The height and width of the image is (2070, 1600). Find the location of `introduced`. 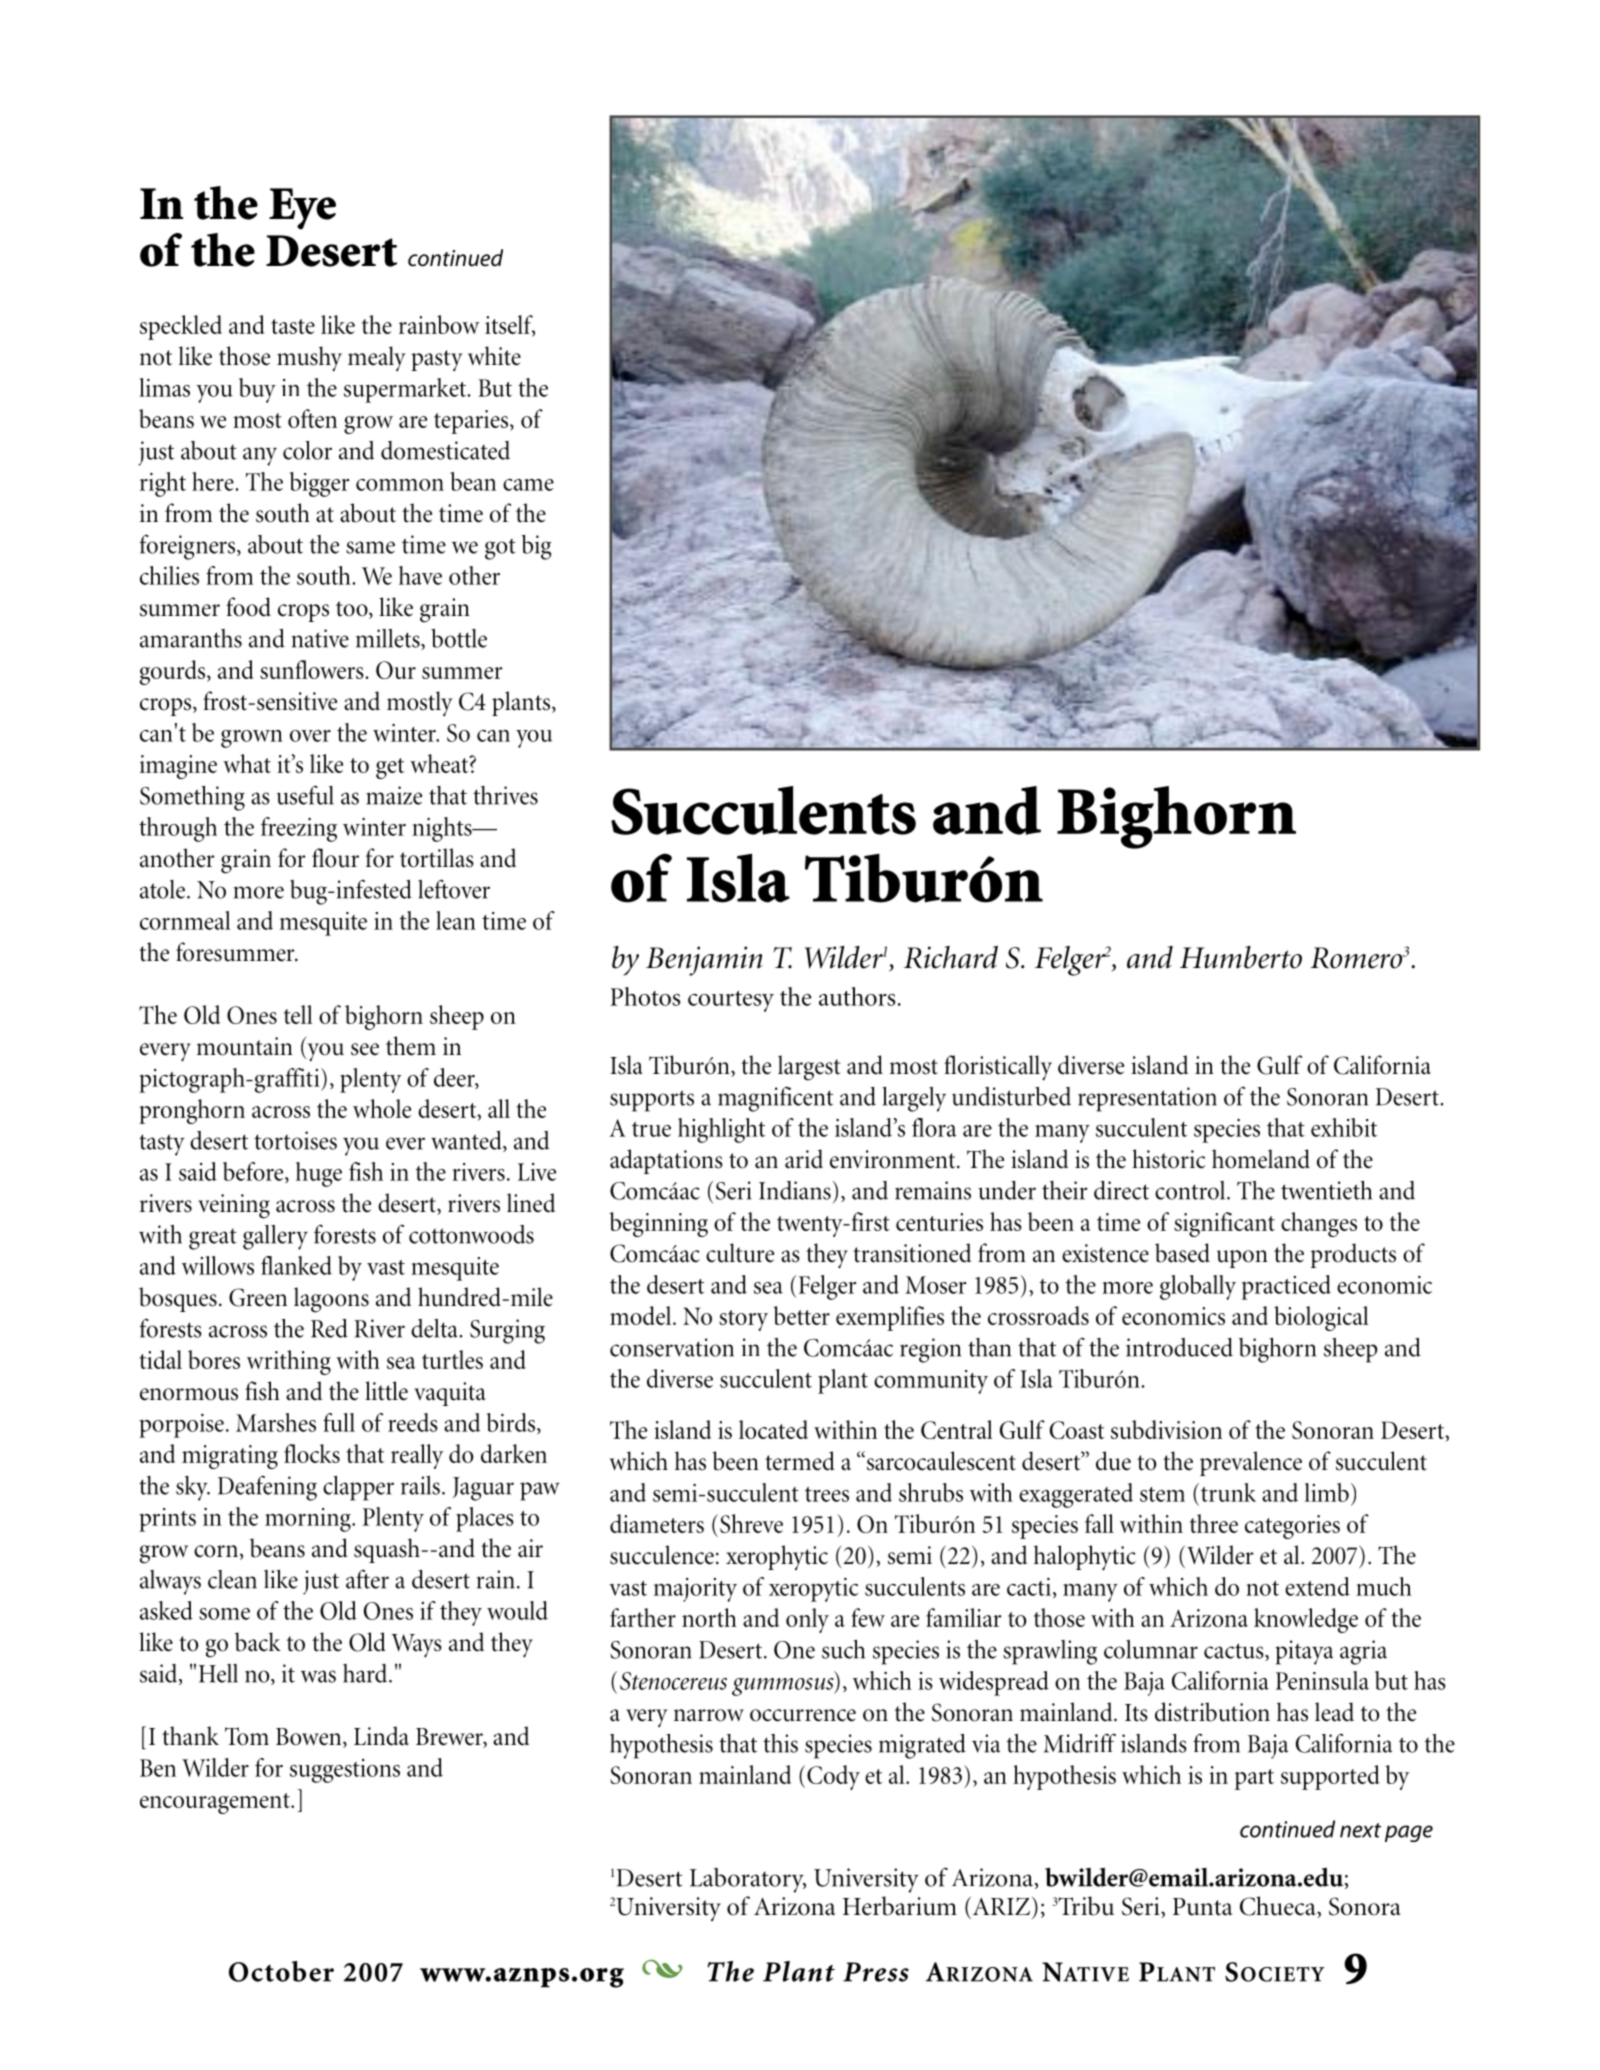

introduced is located at coordinates (1179, 1347).
